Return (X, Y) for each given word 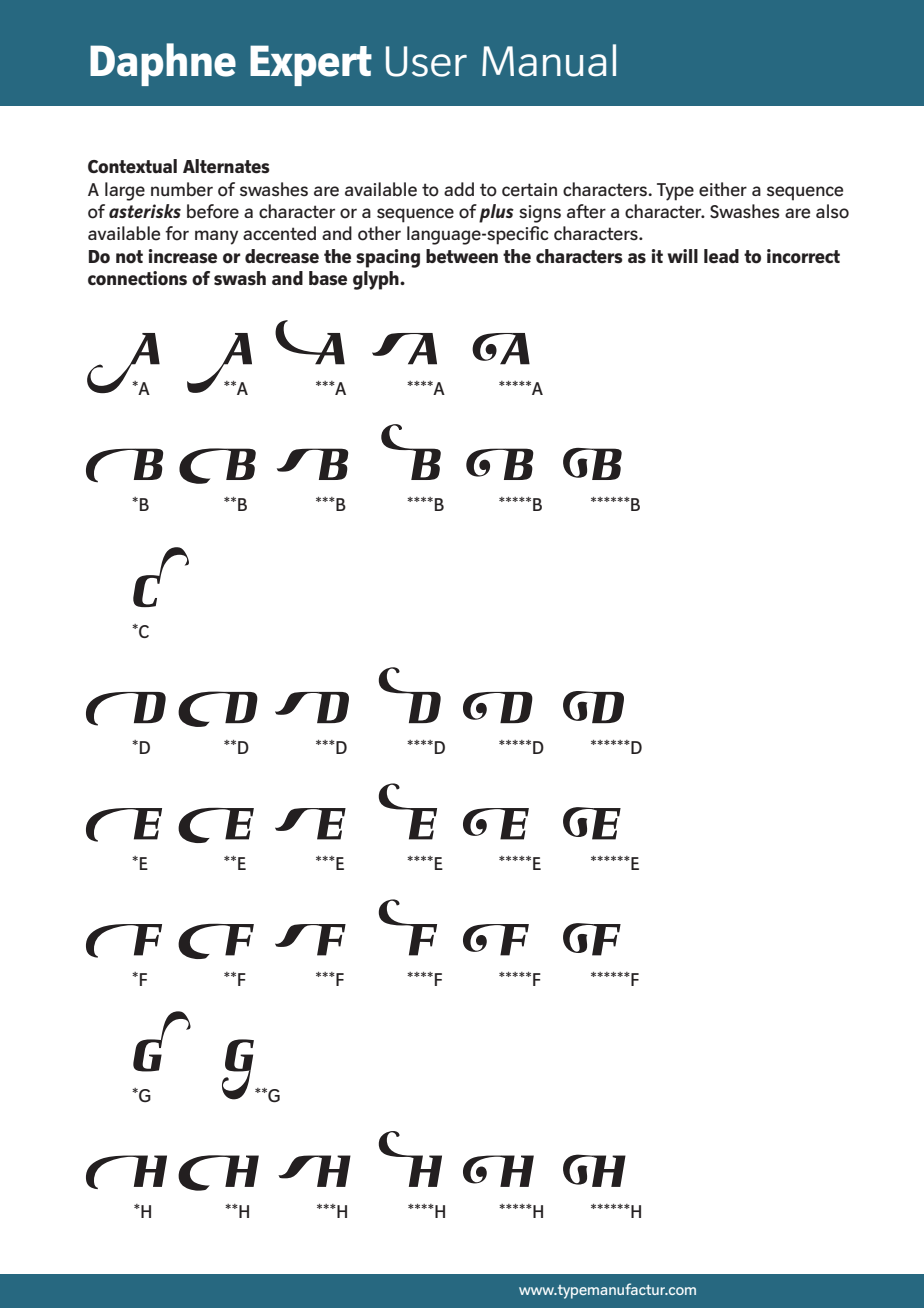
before (213, 211)
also (832, 211)
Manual (549, 60)
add (459, 189)
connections (137, 278)
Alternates (226, 166)
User (426, 61)
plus (496, 213)
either (723, 189)
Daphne (163, 64)
